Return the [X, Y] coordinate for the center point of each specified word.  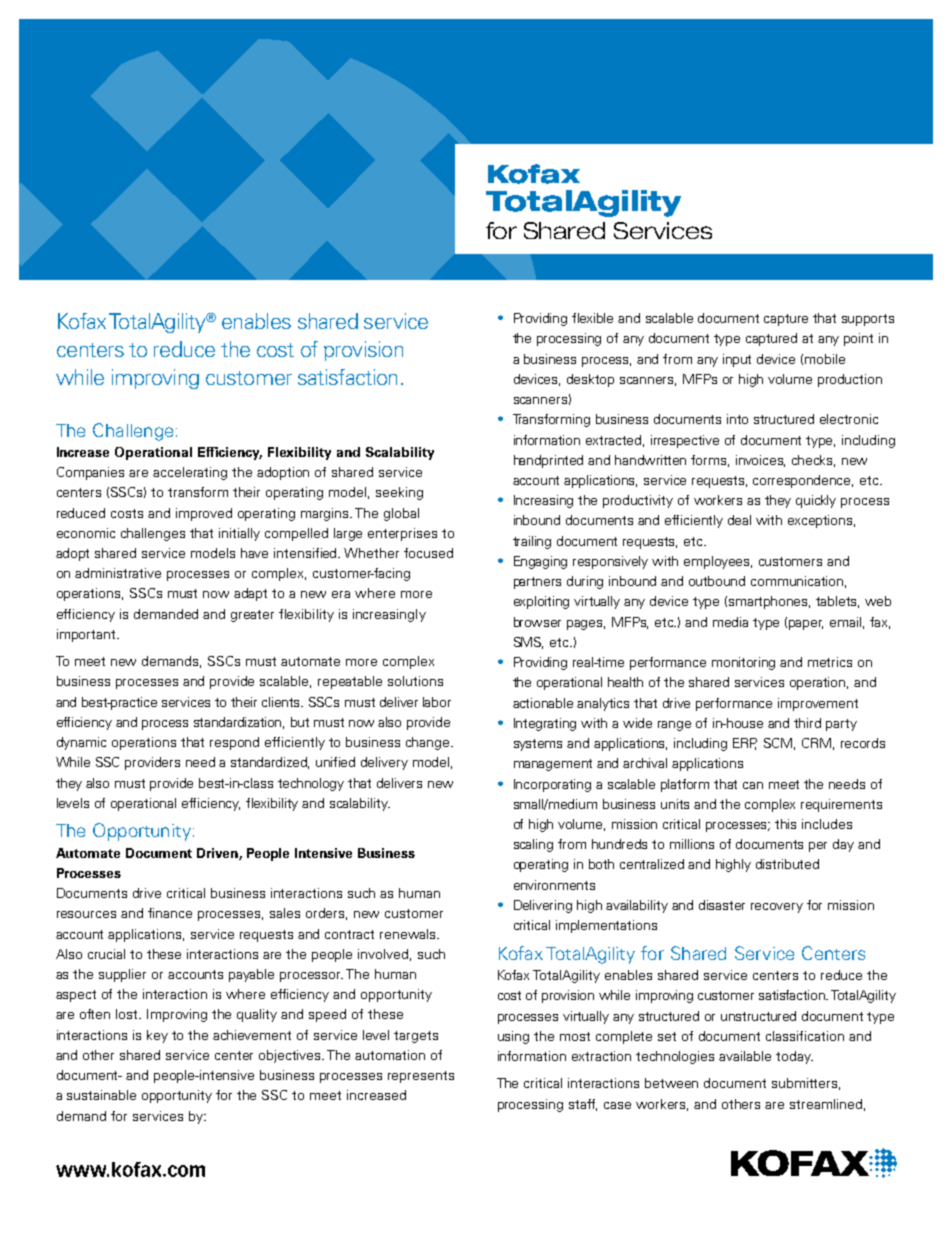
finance [170, 913]
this [785, 824]
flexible [592, 318]
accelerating [190, 473]
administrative [118, 573]
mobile [825, 359]
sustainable [101, 1095]
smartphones [769, 602]
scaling [533, 845]
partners [537, 583]
